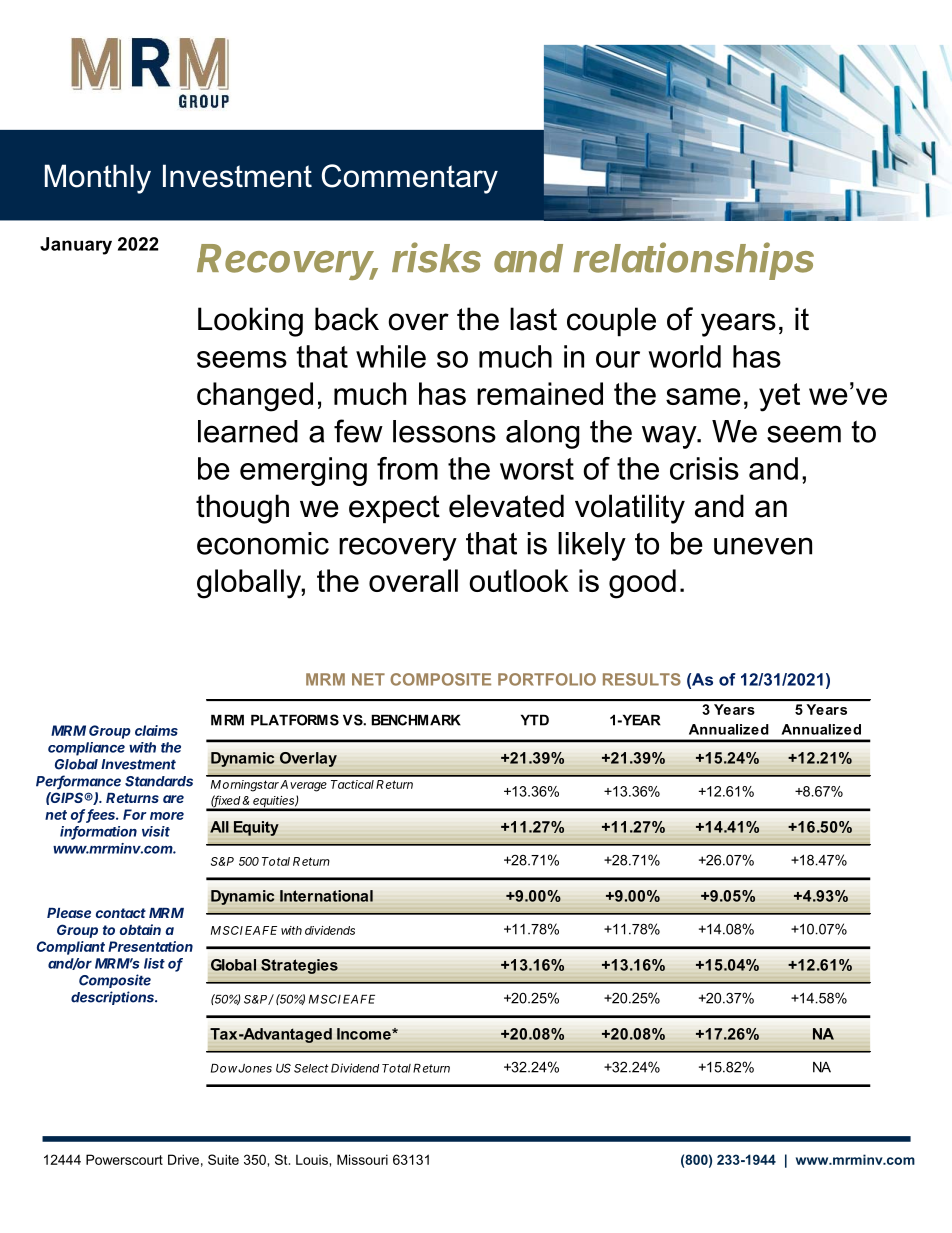 The image size is (952, 1233). I want to click on outlook, so click(519, 580).
